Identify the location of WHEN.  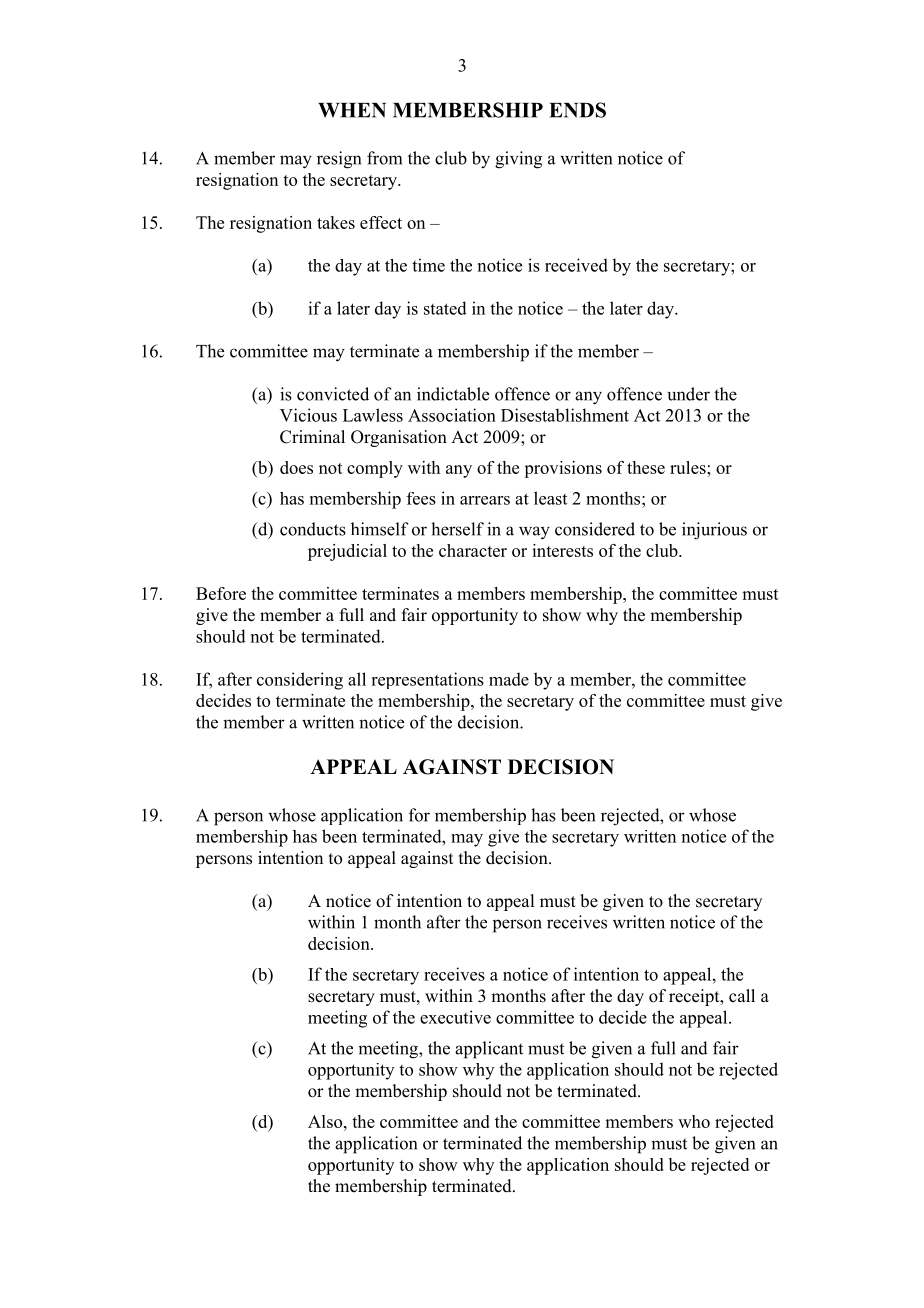
(352, 110).
